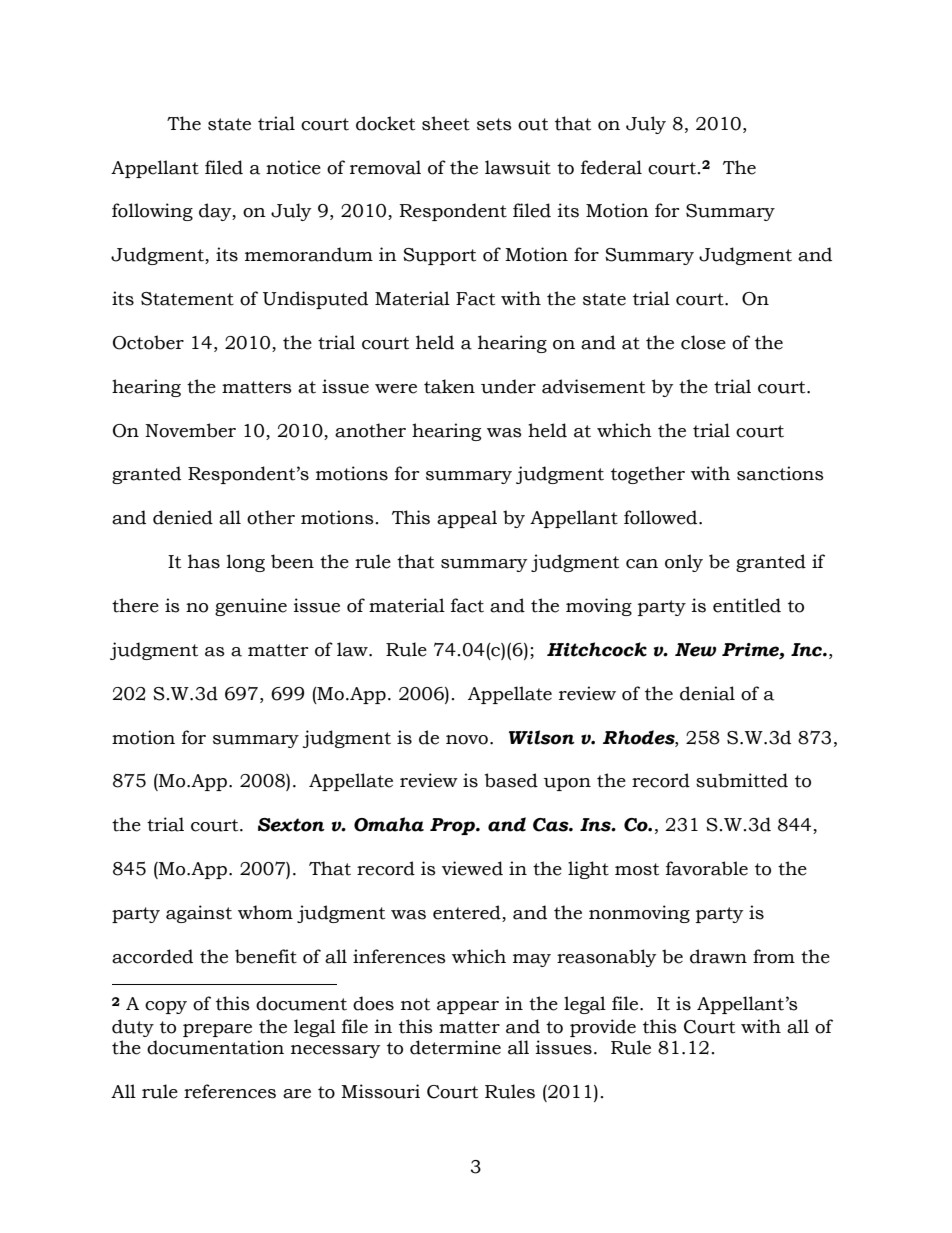  I want to click on sheet, so click(446, 123).
